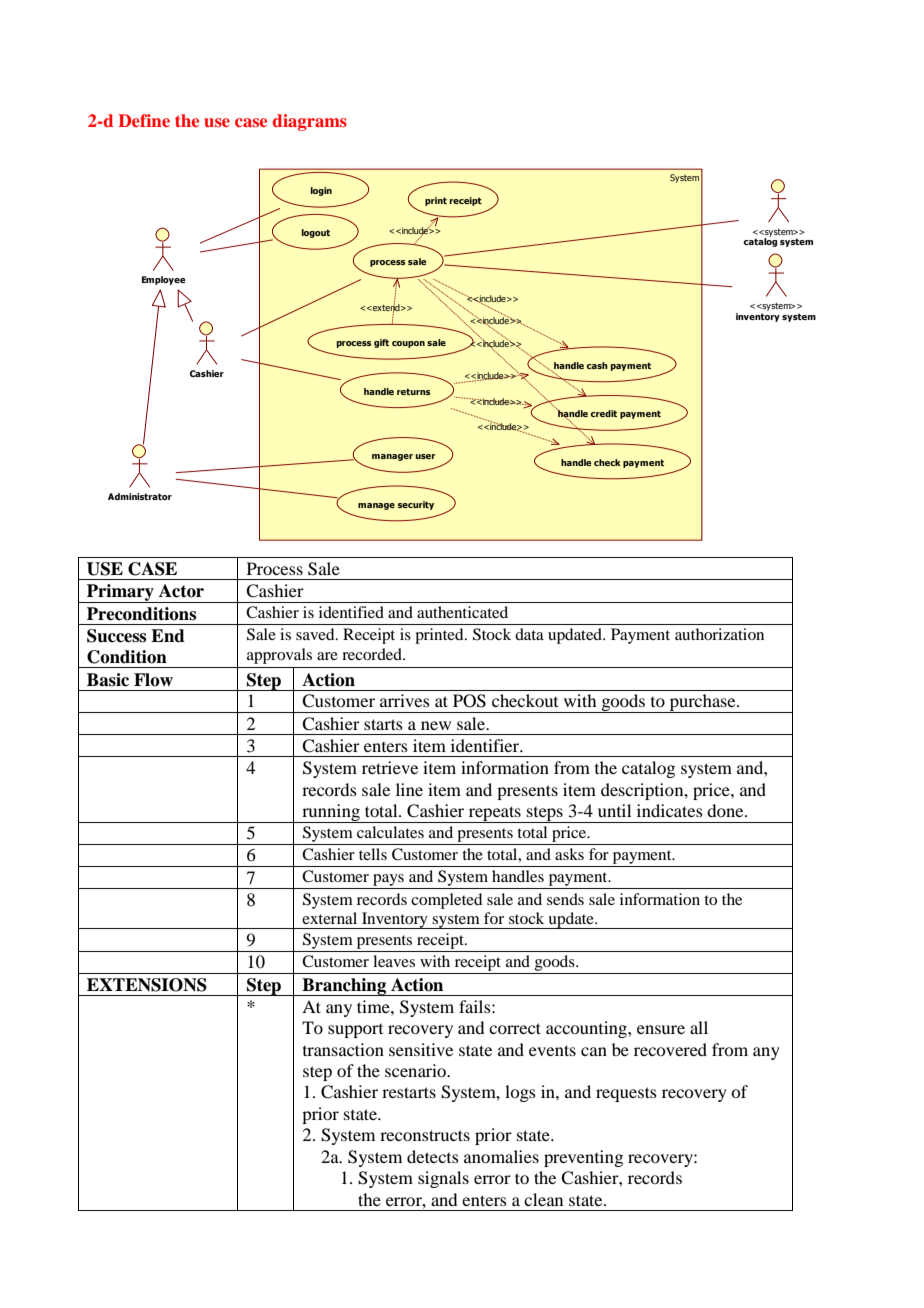 The height and width of the screenshot is (1308, 924). What do you see at coordinates (153, 680) in the screenshot?
I see `Flow` at bounding box center [153, 680].
